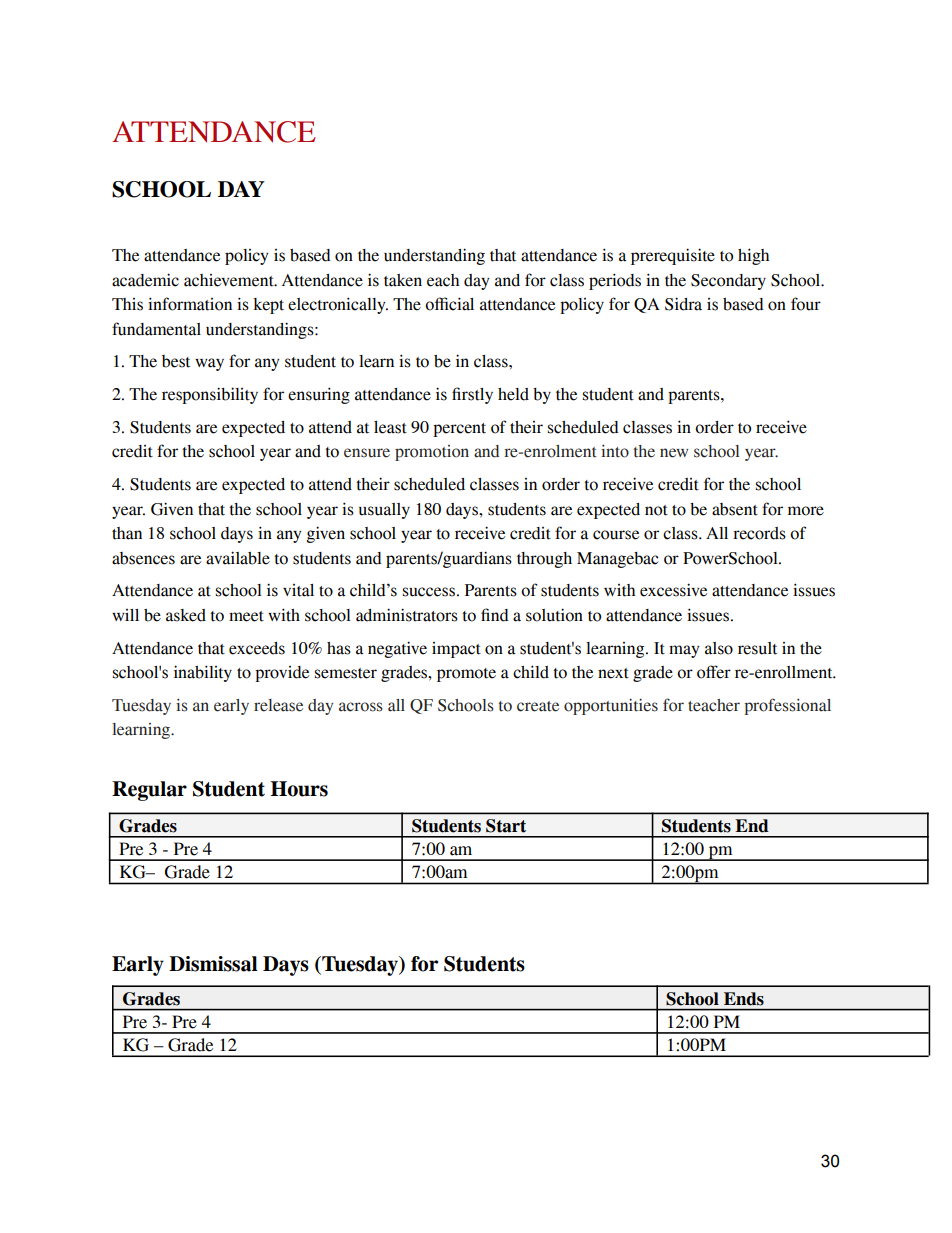 The width and height of the page is (952, 1233). What do you see at coordinates (213, 964) in the page?
I see `Dismissal` at bounding box center [213, 964].
